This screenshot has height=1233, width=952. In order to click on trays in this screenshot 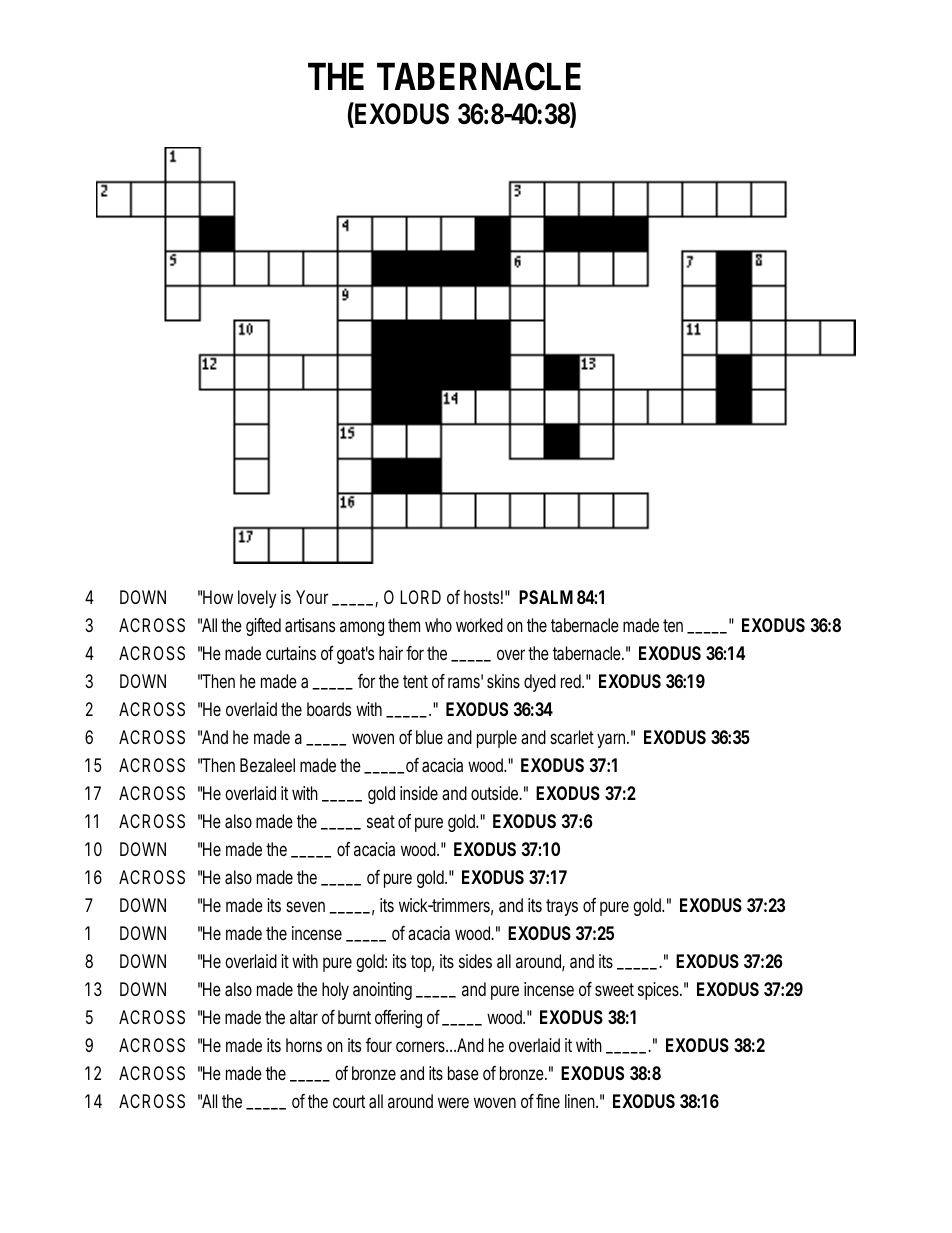, I will do `click(562, 907)`.
